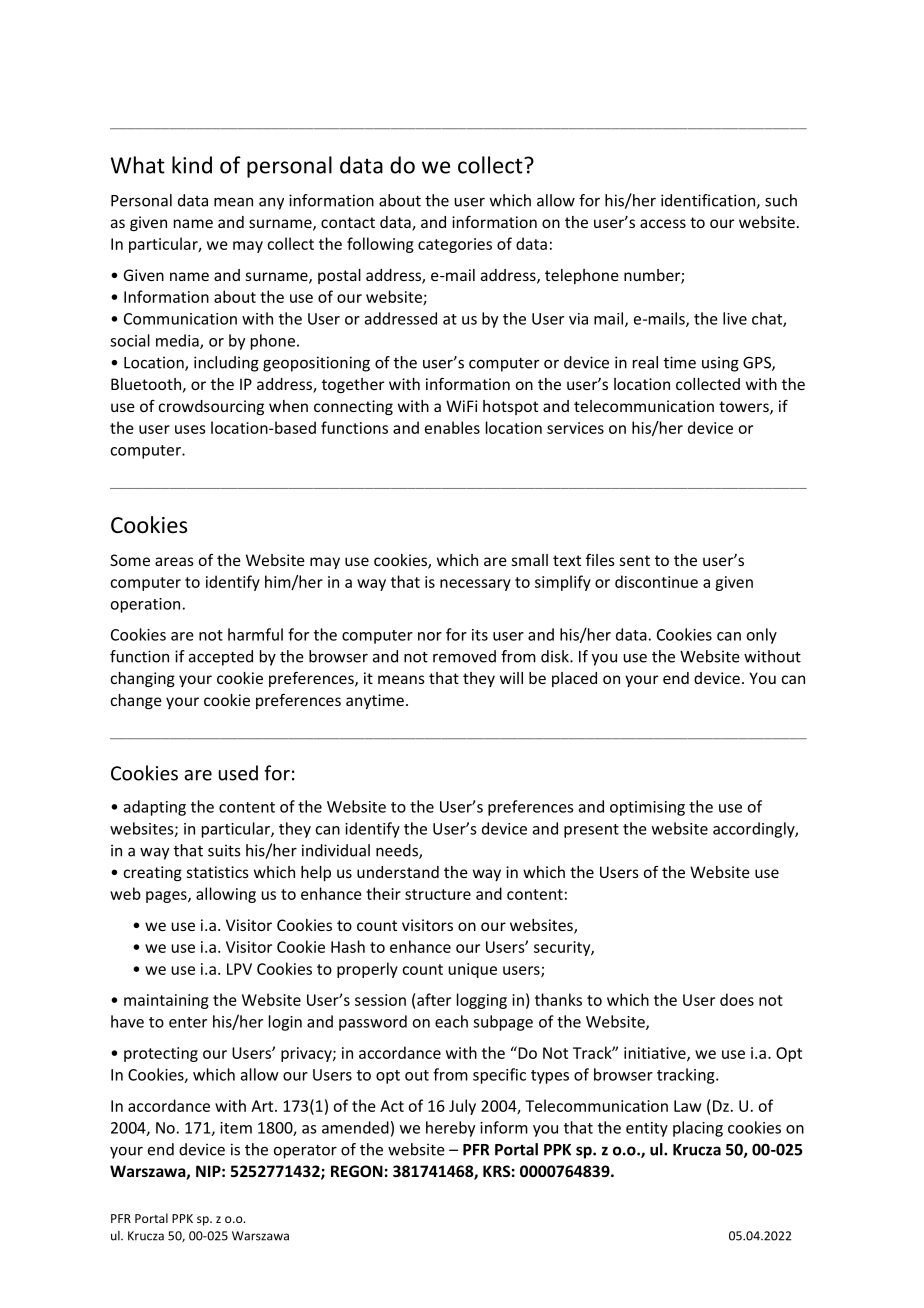 This image has width=924, height=1308. Describe the element at coordinates (190, 429) in the image. I see `uses` at that location.
